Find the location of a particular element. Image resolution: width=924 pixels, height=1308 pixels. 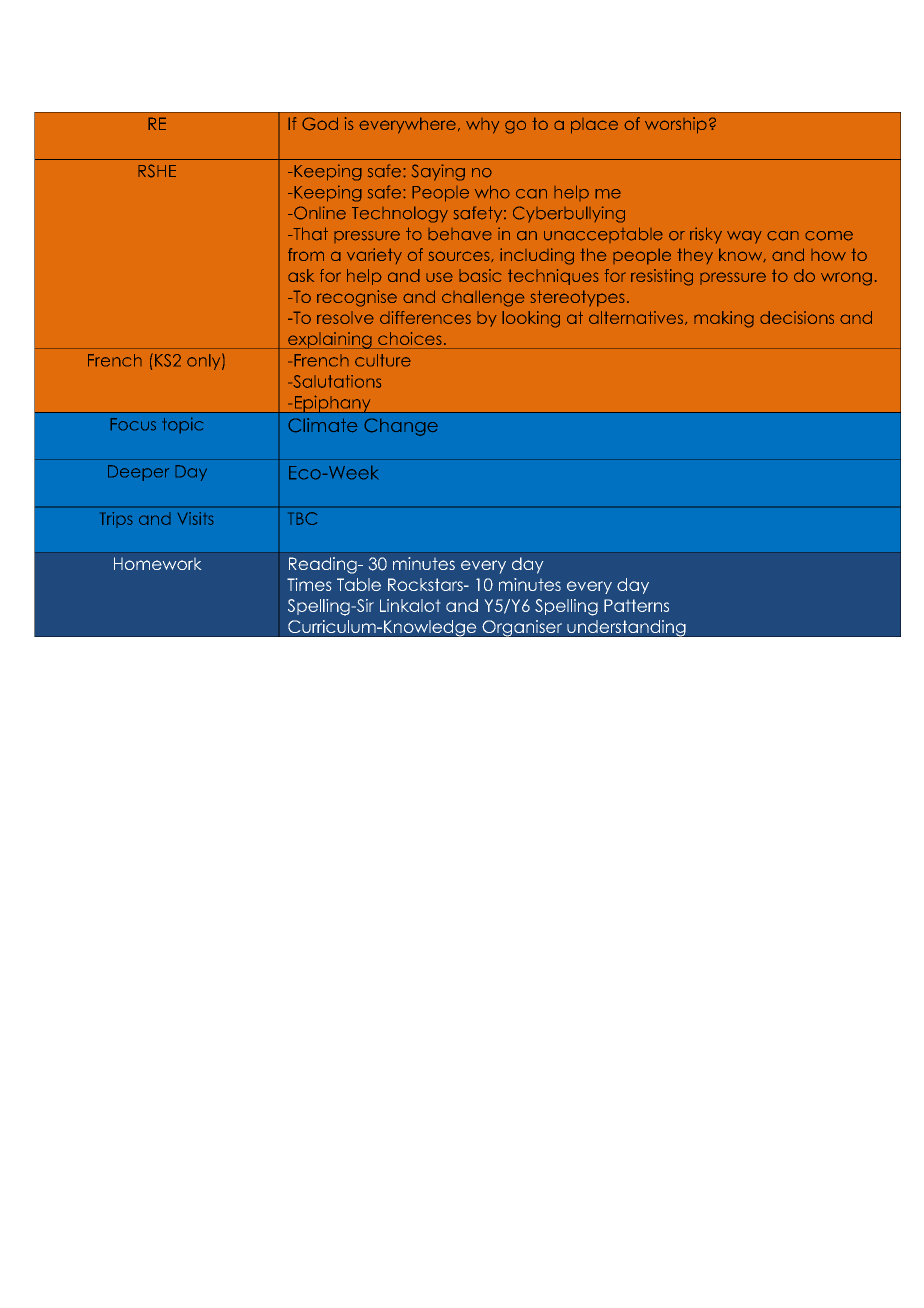

God is located at coordinates (320, 124).
